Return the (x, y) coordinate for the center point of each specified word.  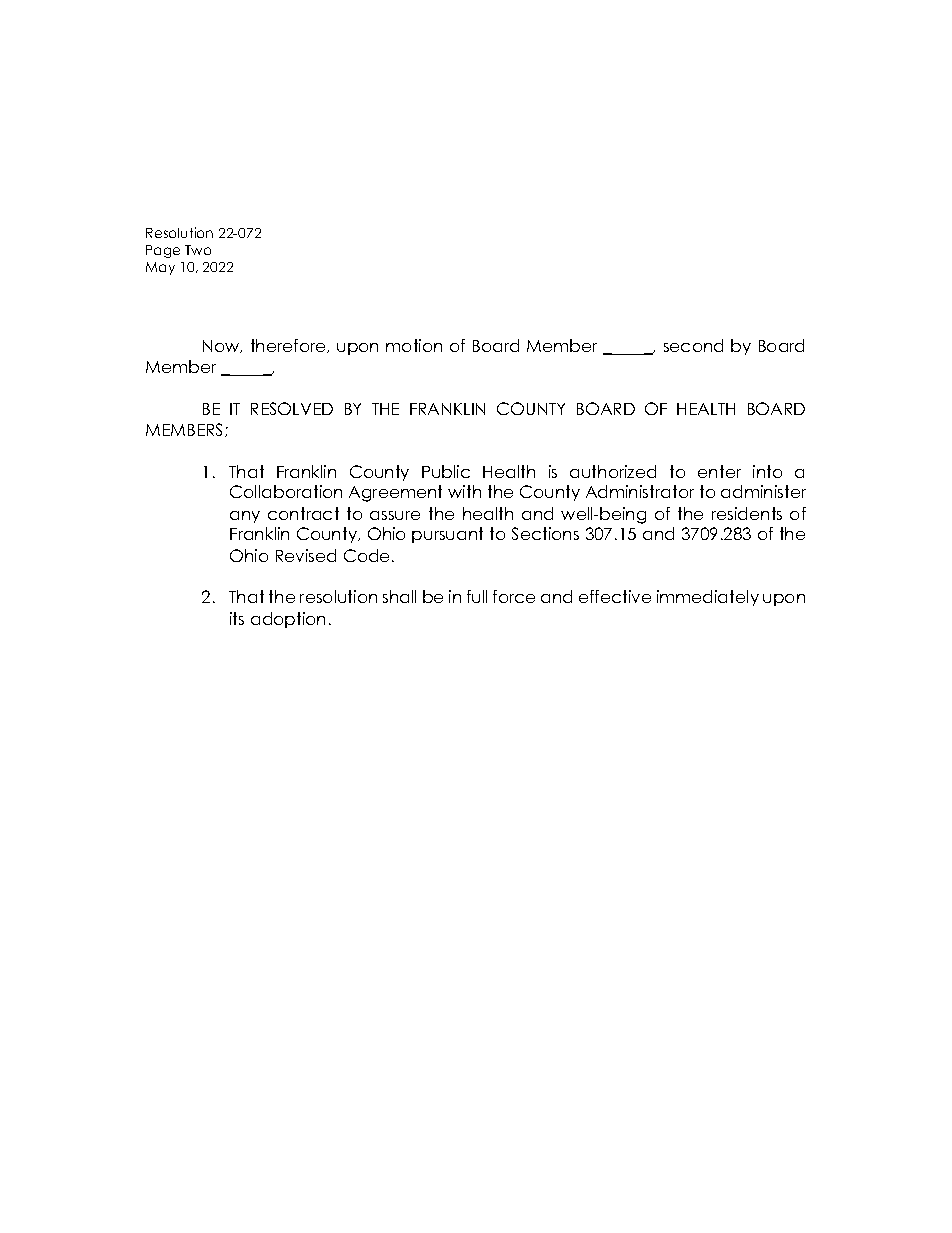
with (464, 491)
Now (222, 346)
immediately (708, 598)
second (693, 345)
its (237, 618)
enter (719, 471)
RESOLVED (292, 408)
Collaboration (286, 491)
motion (414, 345)
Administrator (640, 491)
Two (198, 250)
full (477, 596)
